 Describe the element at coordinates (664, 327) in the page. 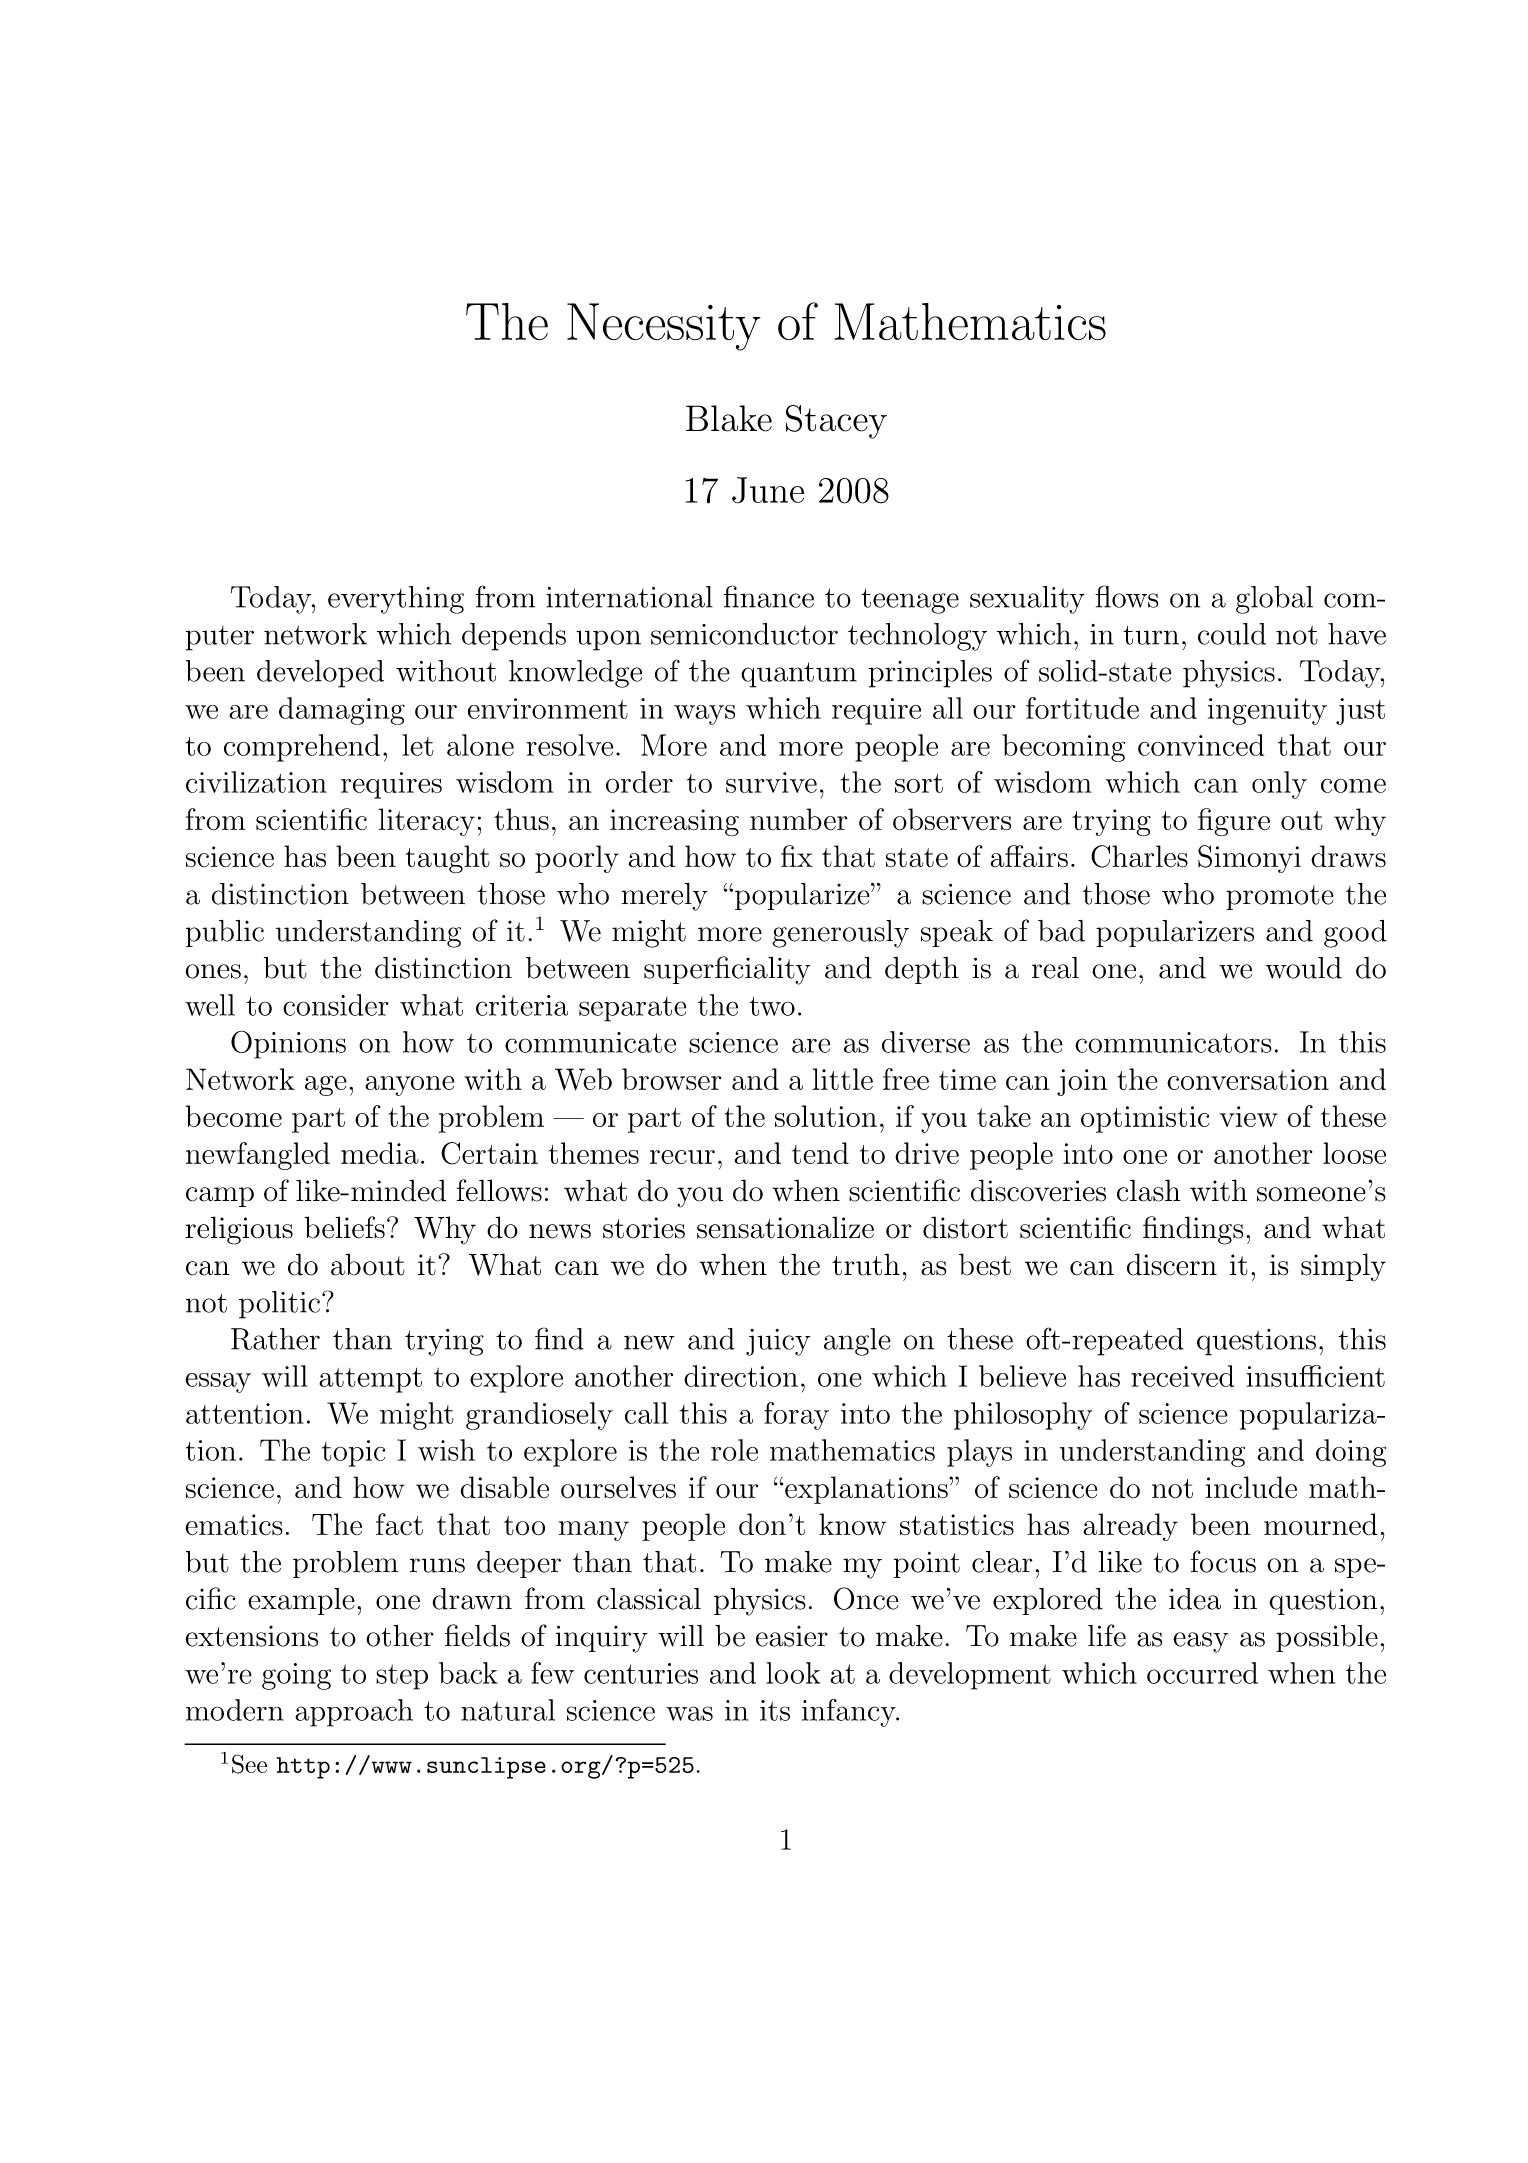

I see `Necessity` at that location.
